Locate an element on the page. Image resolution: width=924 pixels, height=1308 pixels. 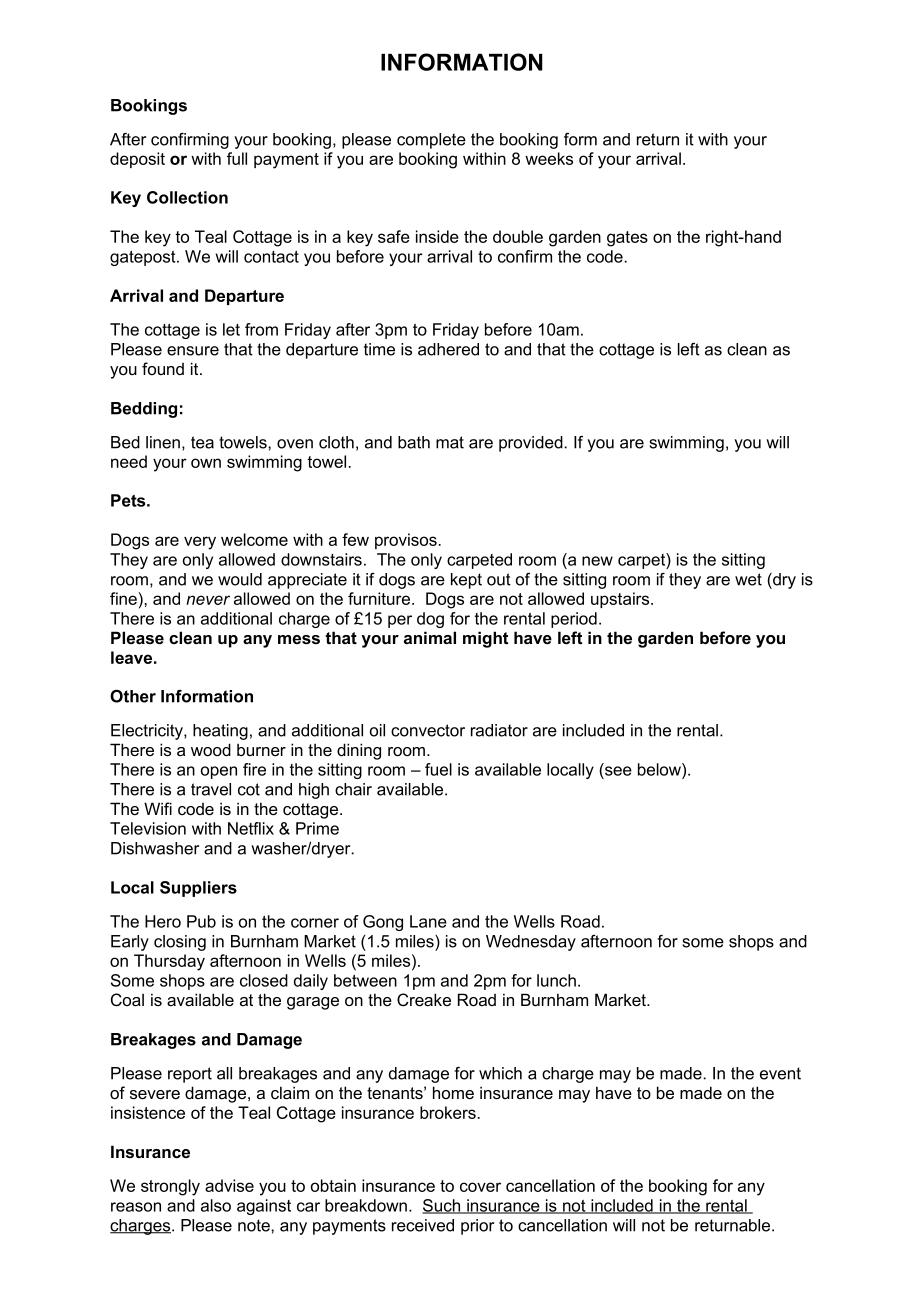
also is located at coordinates (216, 1205).
